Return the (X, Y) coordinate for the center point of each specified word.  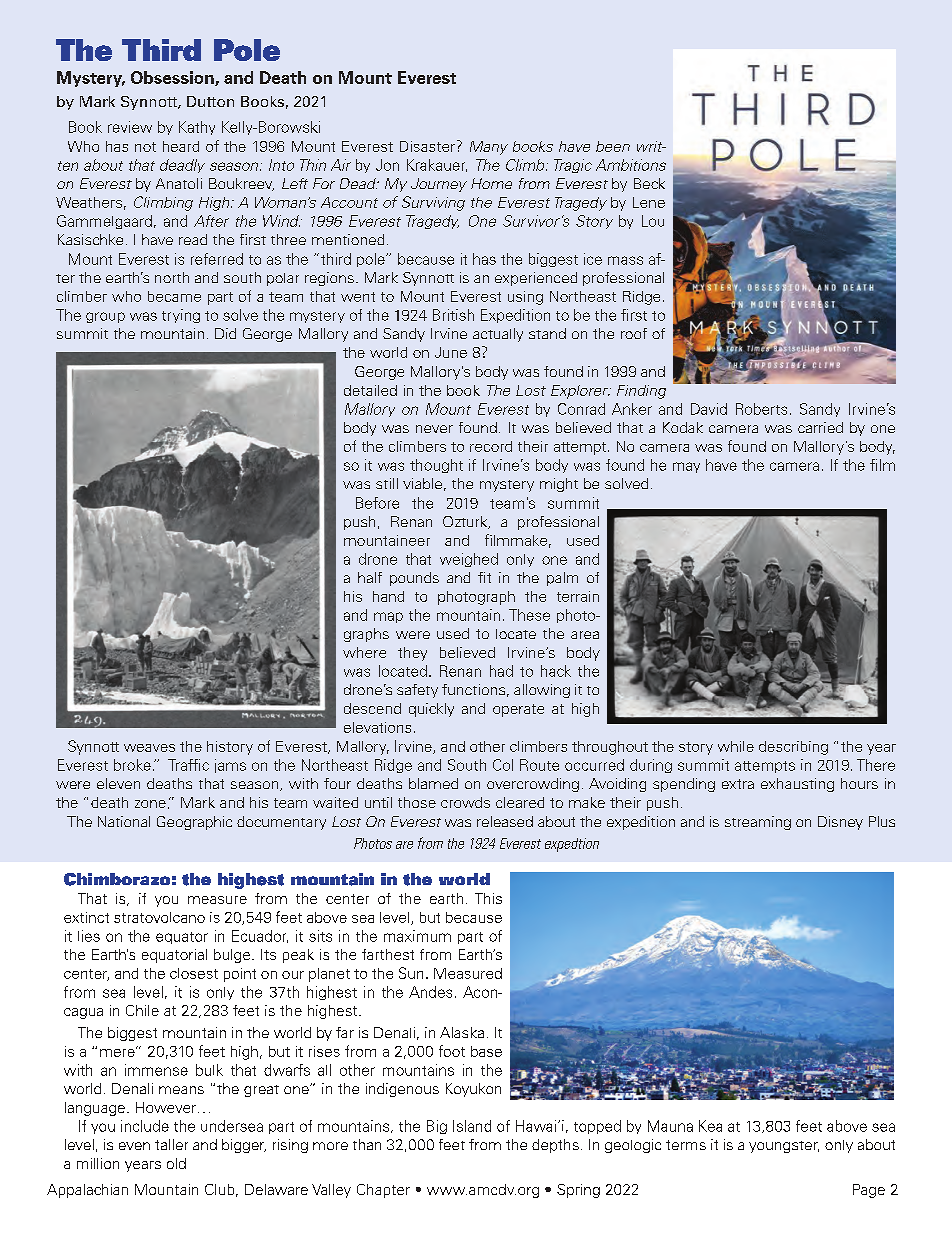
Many (489, 148)
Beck (649, 183)
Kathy (197, 128)
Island (472, 1126)
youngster (784, 1147)
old (176, 1163)
